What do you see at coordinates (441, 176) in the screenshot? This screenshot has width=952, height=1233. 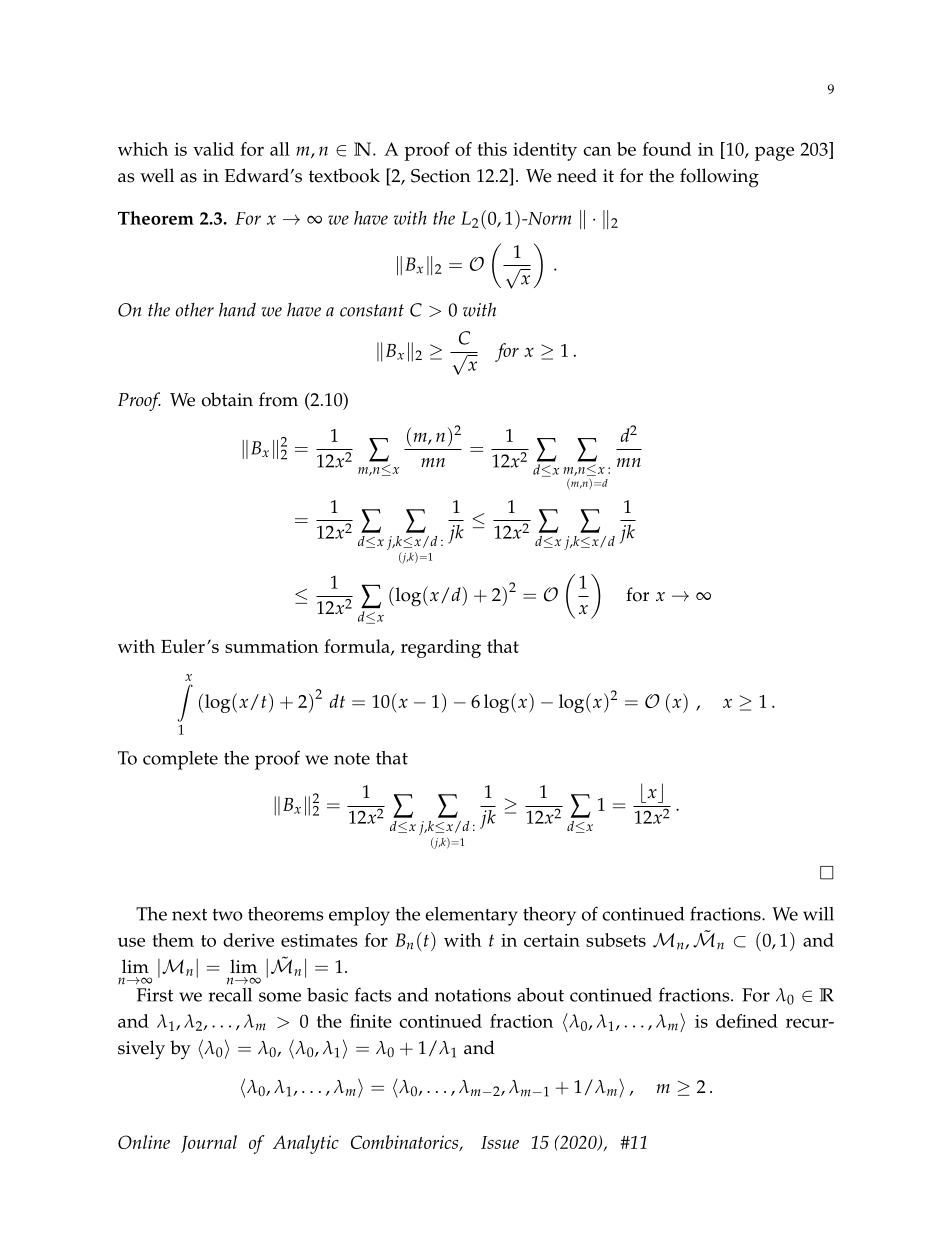 I see `Section` at bounding box center [441, 176].
